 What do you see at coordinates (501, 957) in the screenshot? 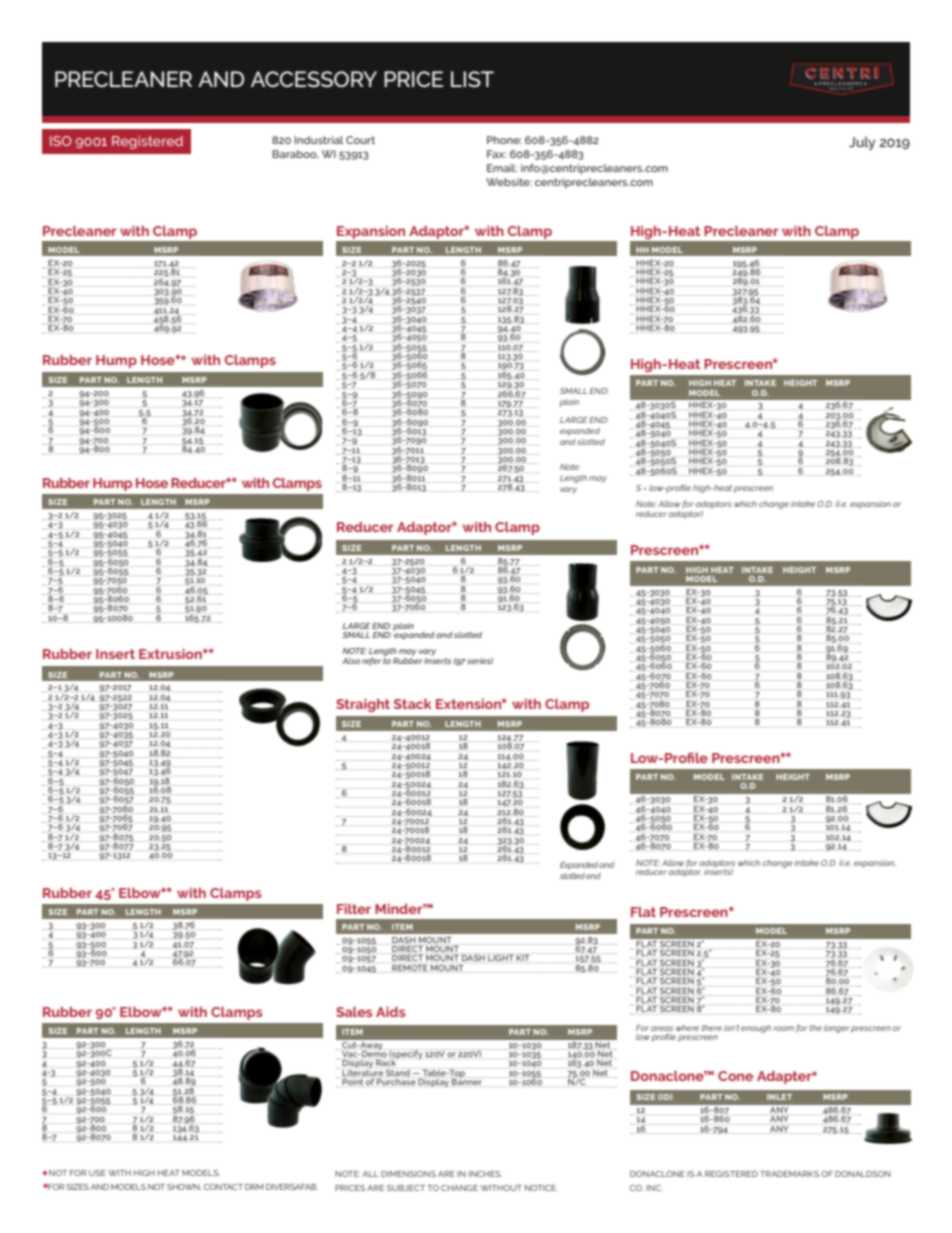
I see `LIGHT` at bounding box center [501, 957].
